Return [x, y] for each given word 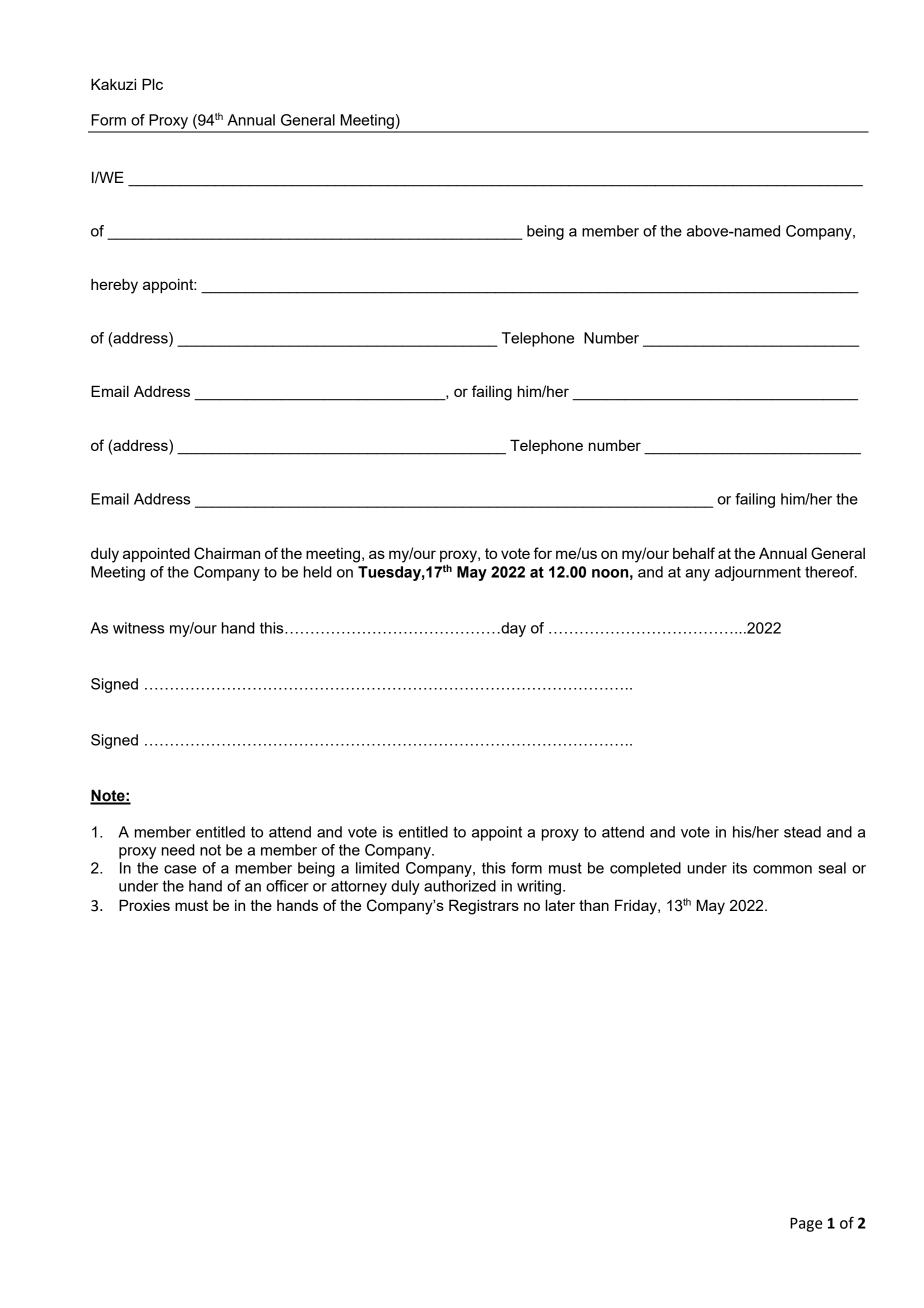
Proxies [144, 905]
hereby [114, 286]
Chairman [227, 553]
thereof [831, 572]
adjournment [758, 573]
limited [377, 868]
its [740, 868]
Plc [152, 84]
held [318, 572]
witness [138, 628]
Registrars [484, 907]
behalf [694, 553]
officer [287, 886]
